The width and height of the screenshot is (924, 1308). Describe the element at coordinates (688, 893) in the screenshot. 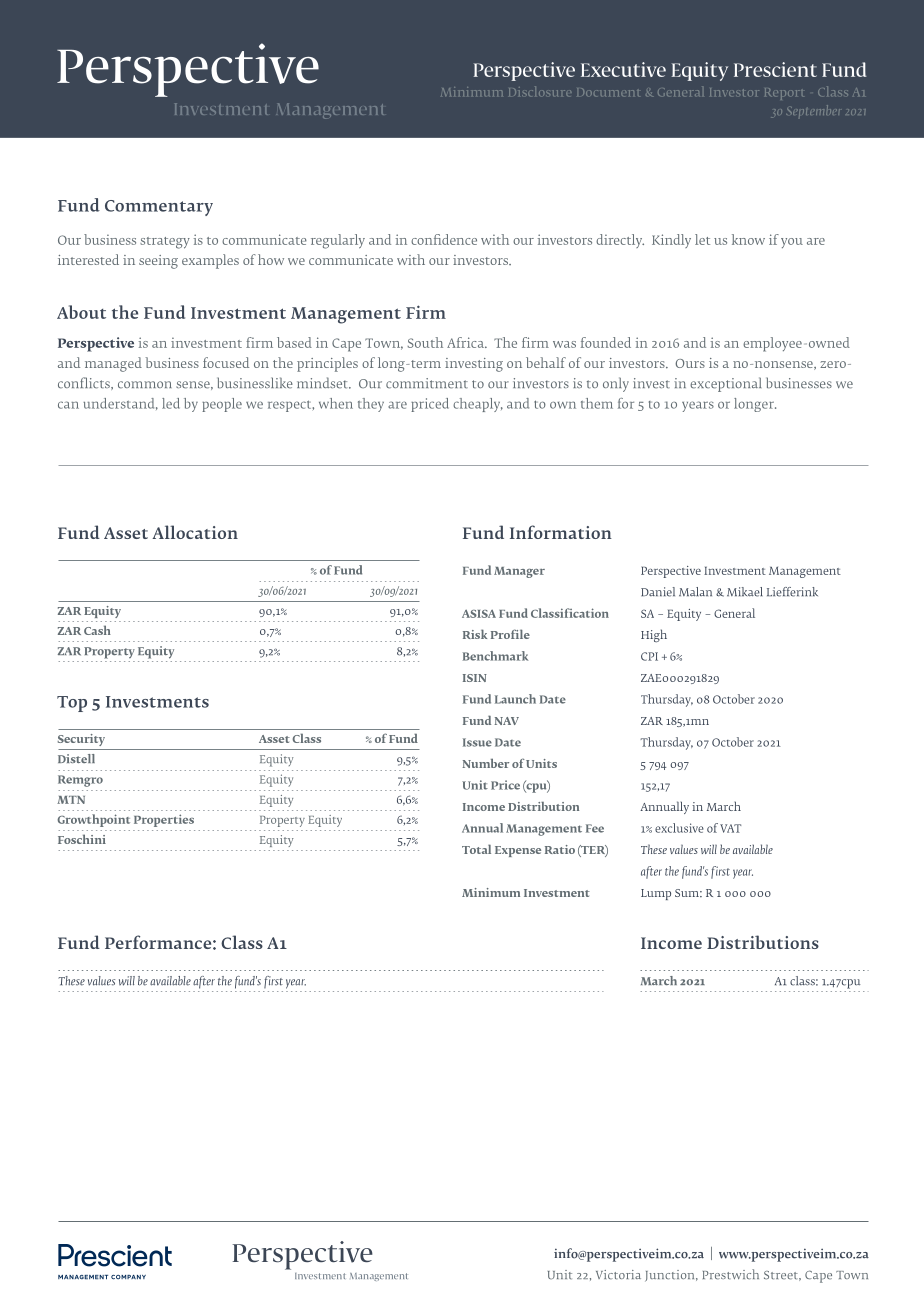

I see `Sum` at that location.
